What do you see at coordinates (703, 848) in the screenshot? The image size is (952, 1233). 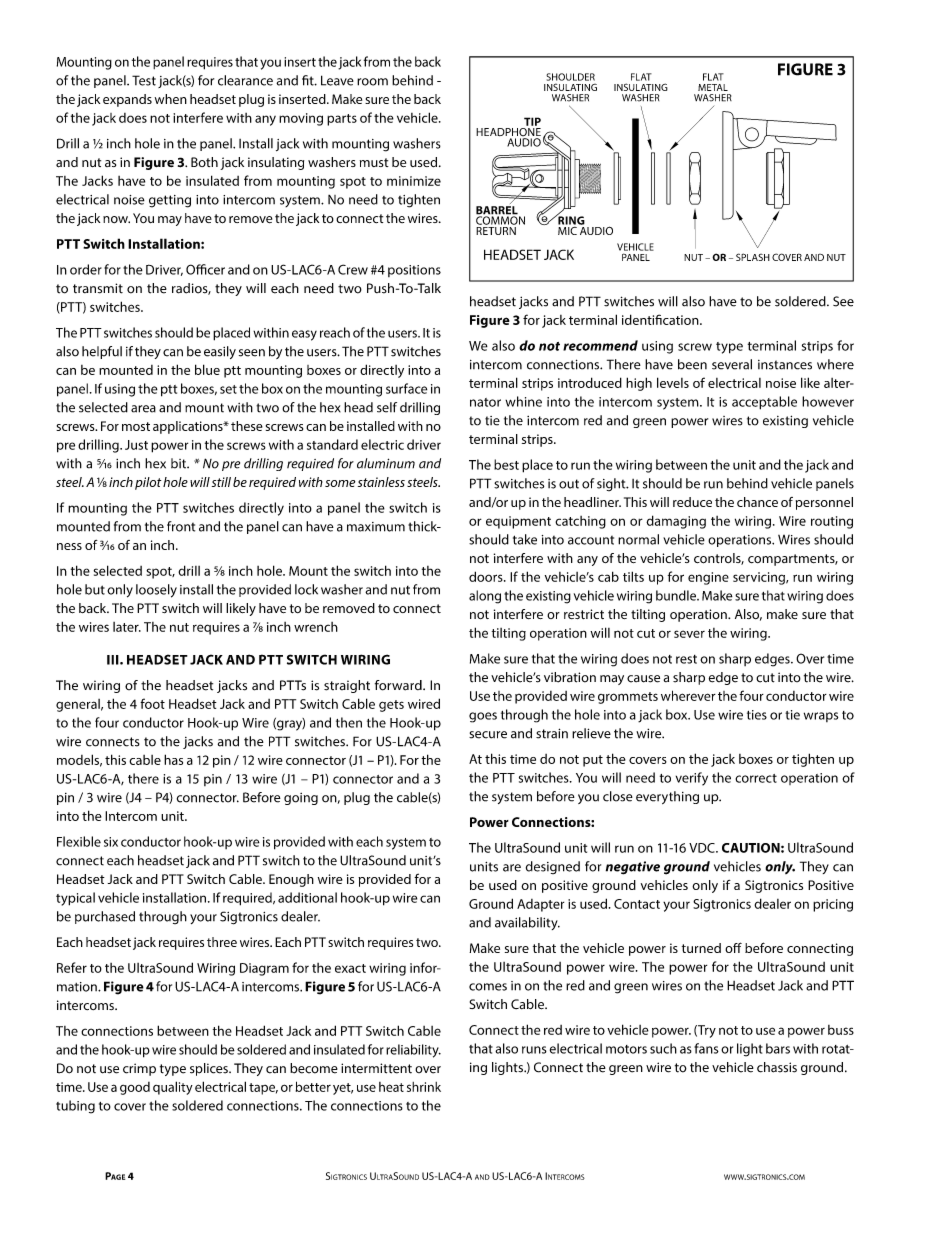 I see `VDC` at bounding box center [703, 848].
